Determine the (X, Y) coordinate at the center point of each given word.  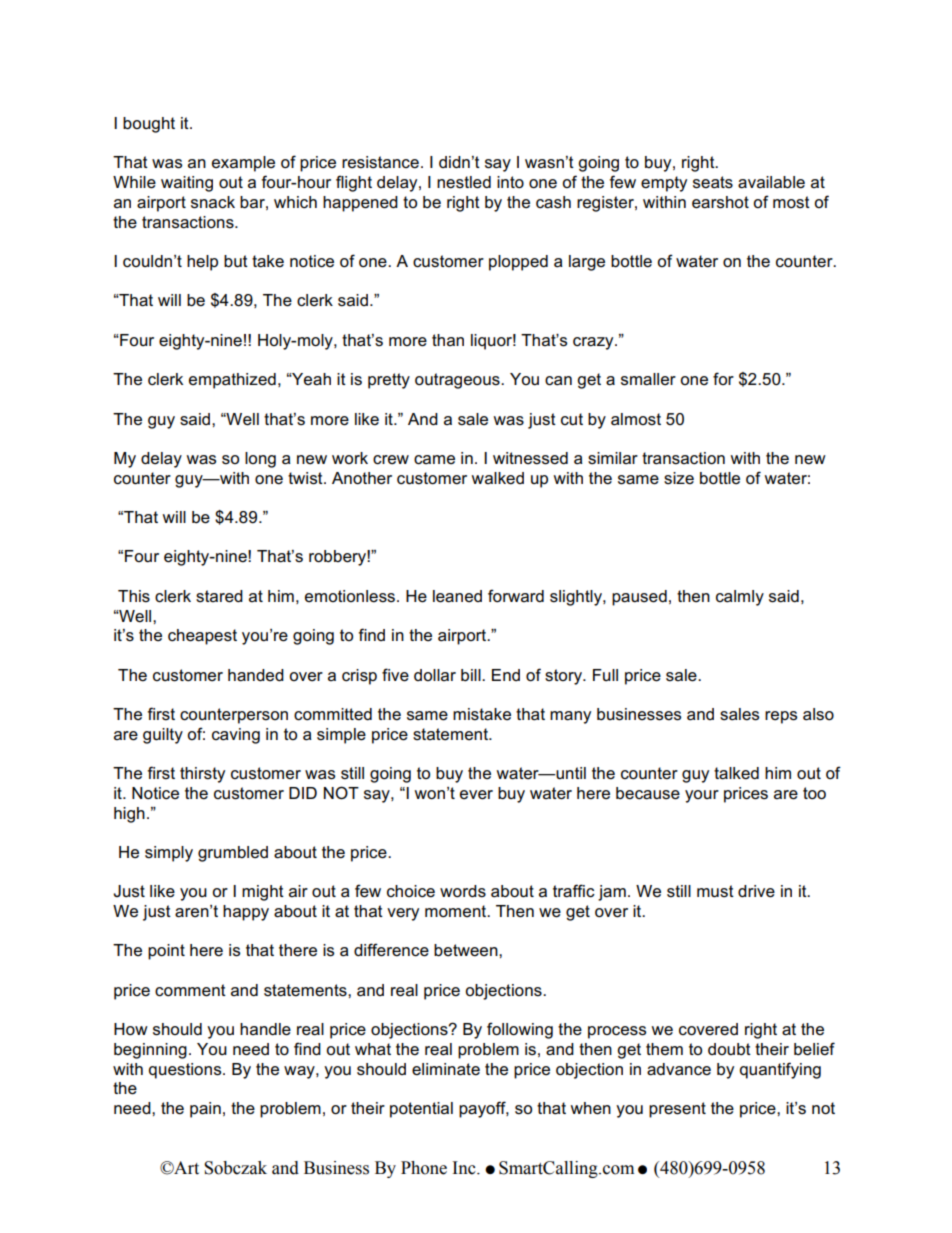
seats (713, 182)
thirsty (202, 775)
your (702, 796)
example (243, 164)
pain (205, 1110)
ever (476, 795)
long (260, 460)
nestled (464, 182)
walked (497, 478)
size (679, 478)
